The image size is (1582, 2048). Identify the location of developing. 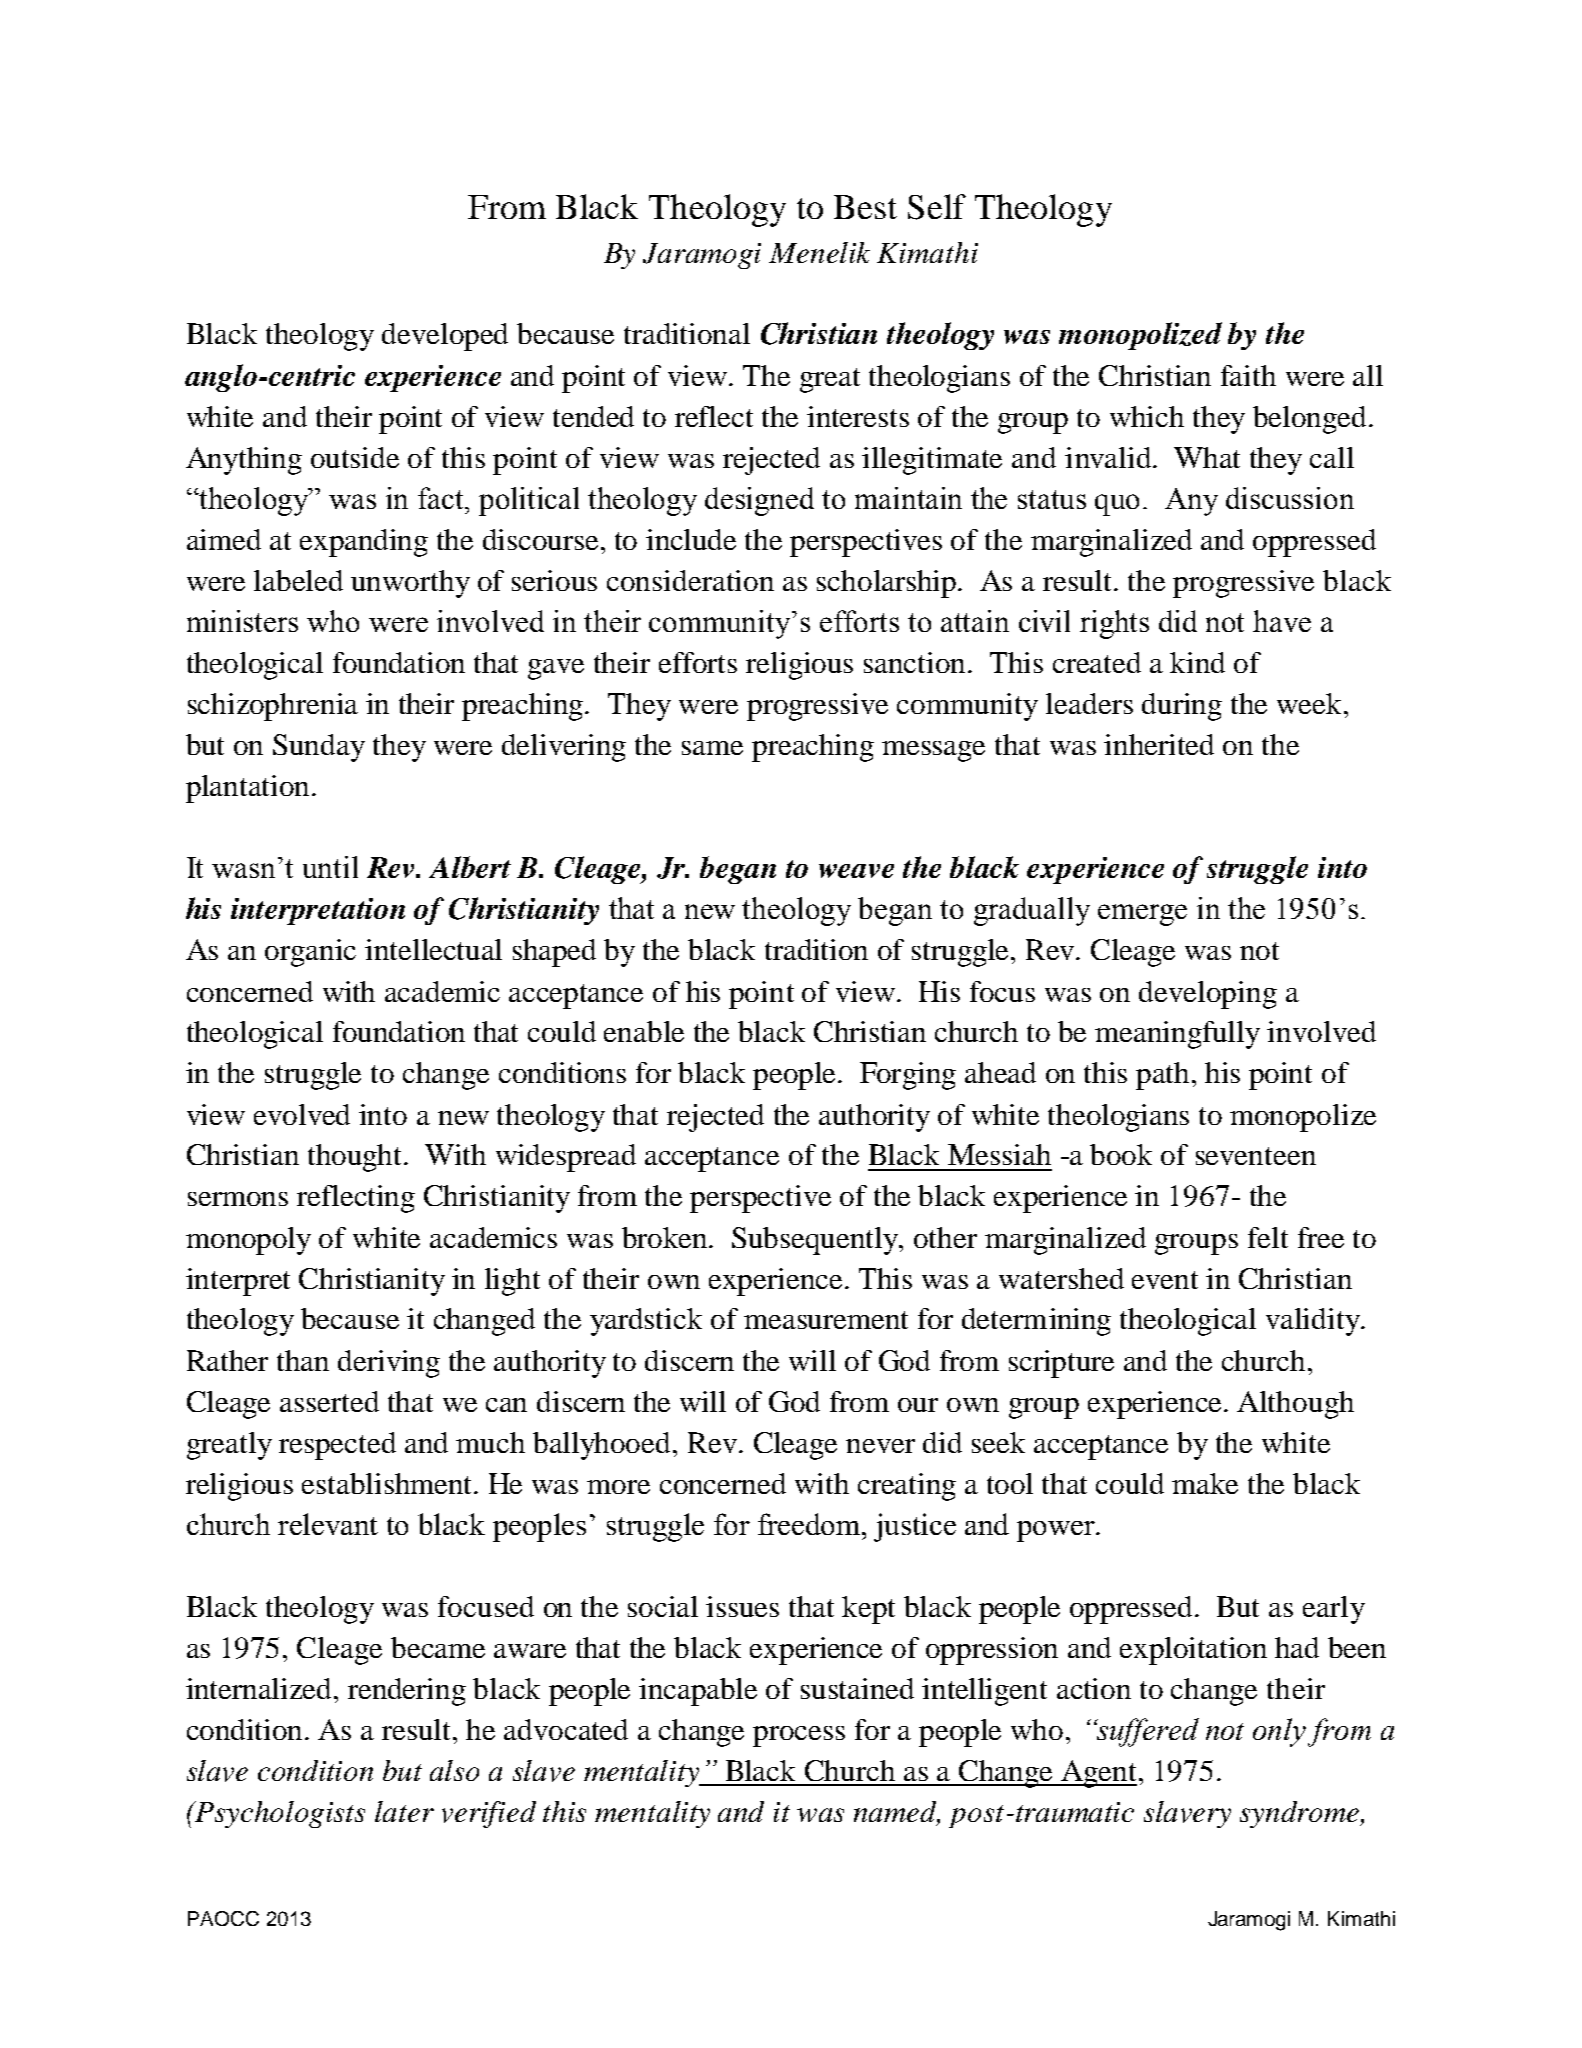
(1208, 995).
